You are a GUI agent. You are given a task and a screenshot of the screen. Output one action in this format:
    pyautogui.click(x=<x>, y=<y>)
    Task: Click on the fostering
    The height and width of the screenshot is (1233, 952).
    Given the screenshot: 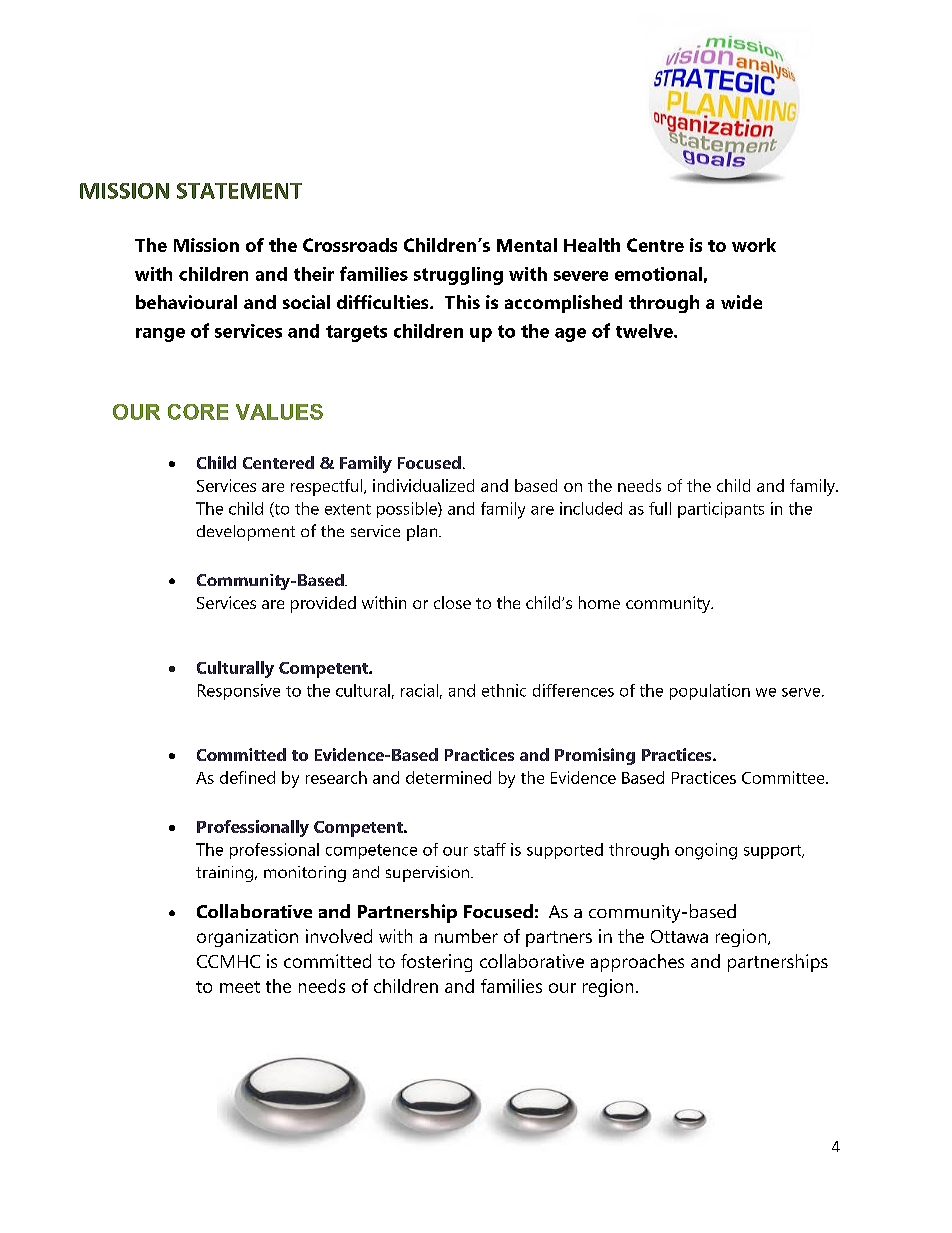 What is the action you would take?
    pyautogui.click(x=436, y=963)
